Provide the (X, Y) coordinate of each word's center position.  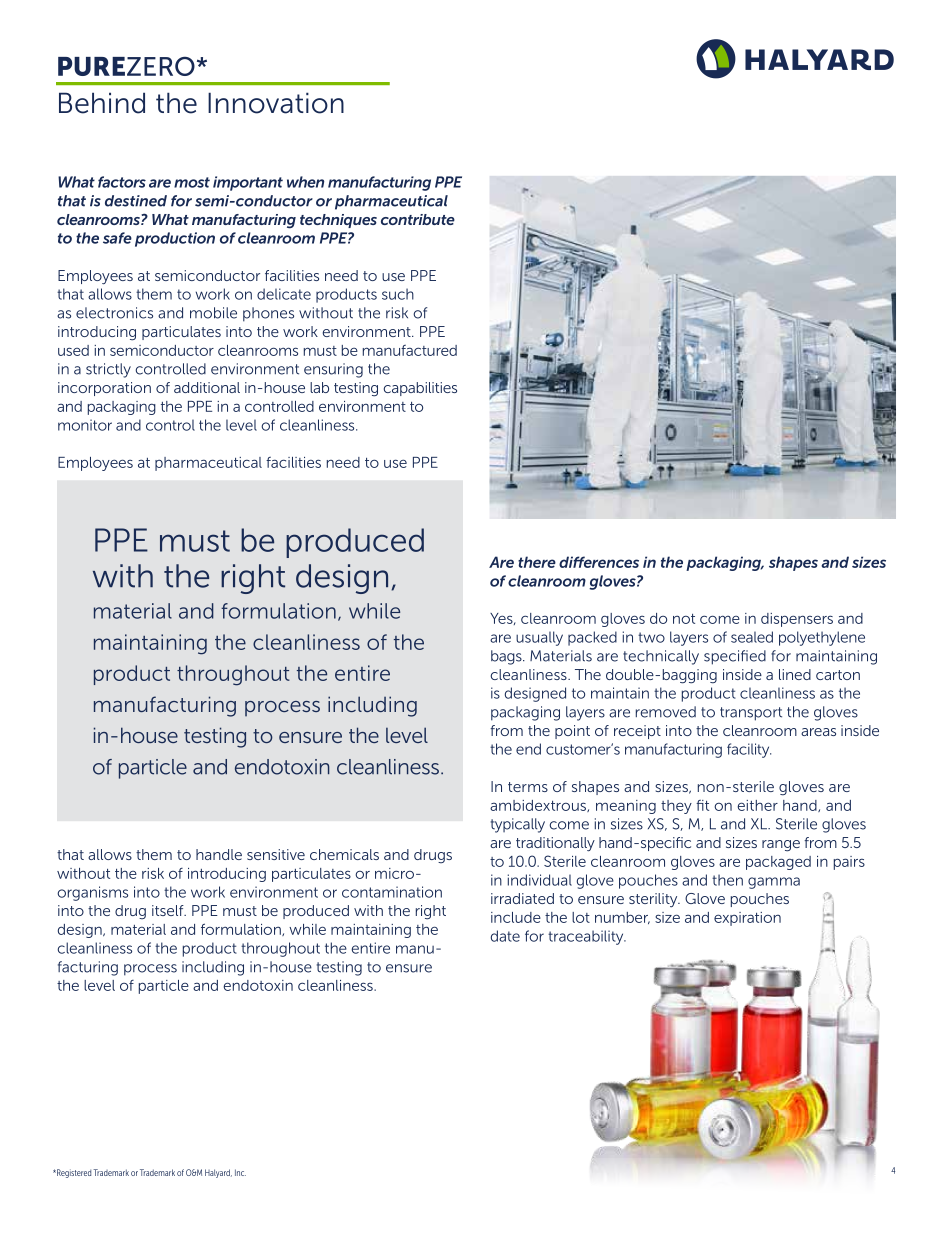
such (398, 294)
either (757, 805)
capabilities (420, 389)
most (192, 182)
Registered (73, 1173)
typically (518, 825)
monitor (85, 425)
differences (599, 562)
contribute (418, 219)
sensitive (276, 854)
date (505, 936)
